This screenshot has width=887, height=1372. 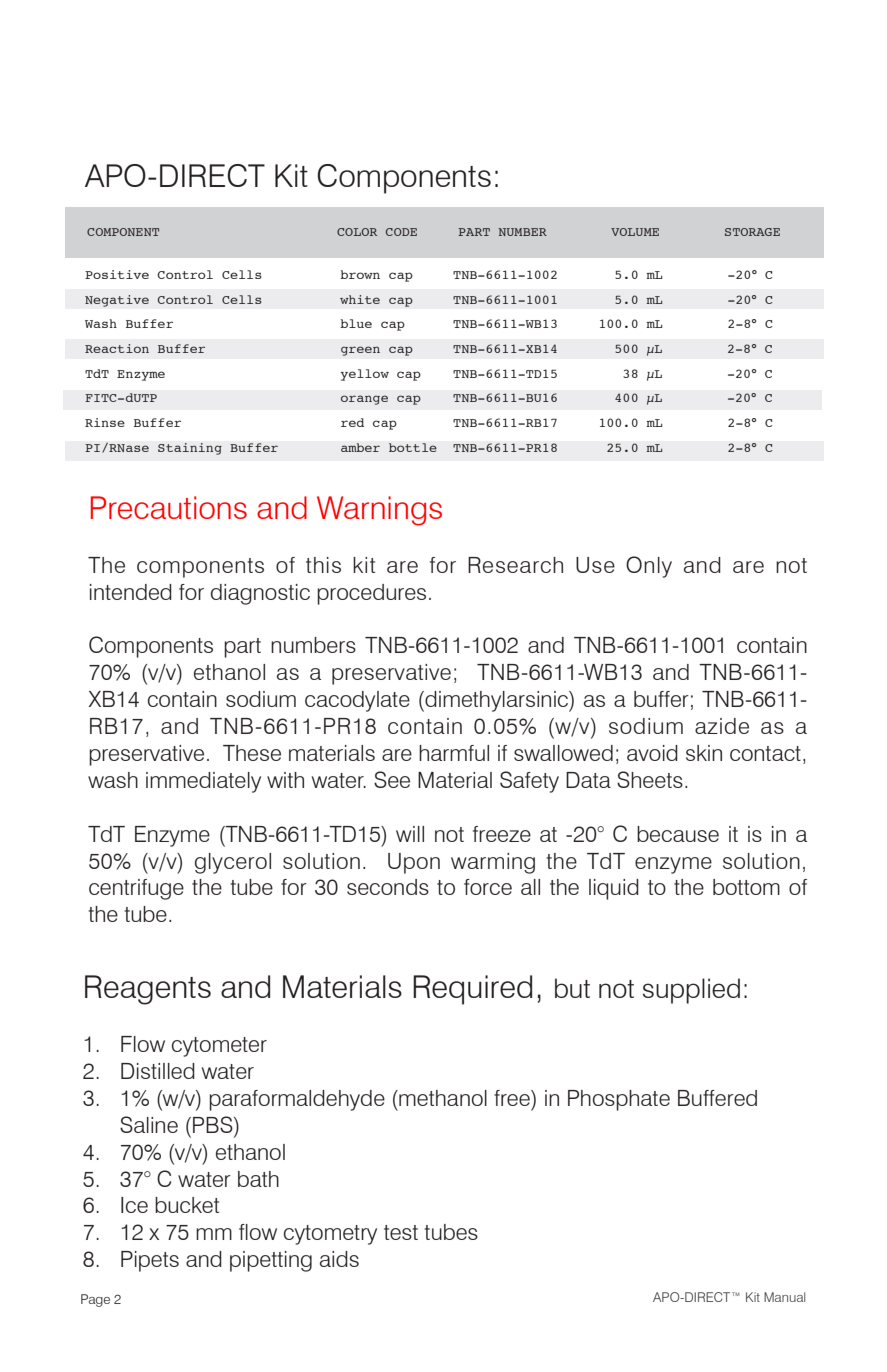 What do you see at coordinates (401, 232) in the screenshot?
I see `CODE` at bounding box center [401, 232].
